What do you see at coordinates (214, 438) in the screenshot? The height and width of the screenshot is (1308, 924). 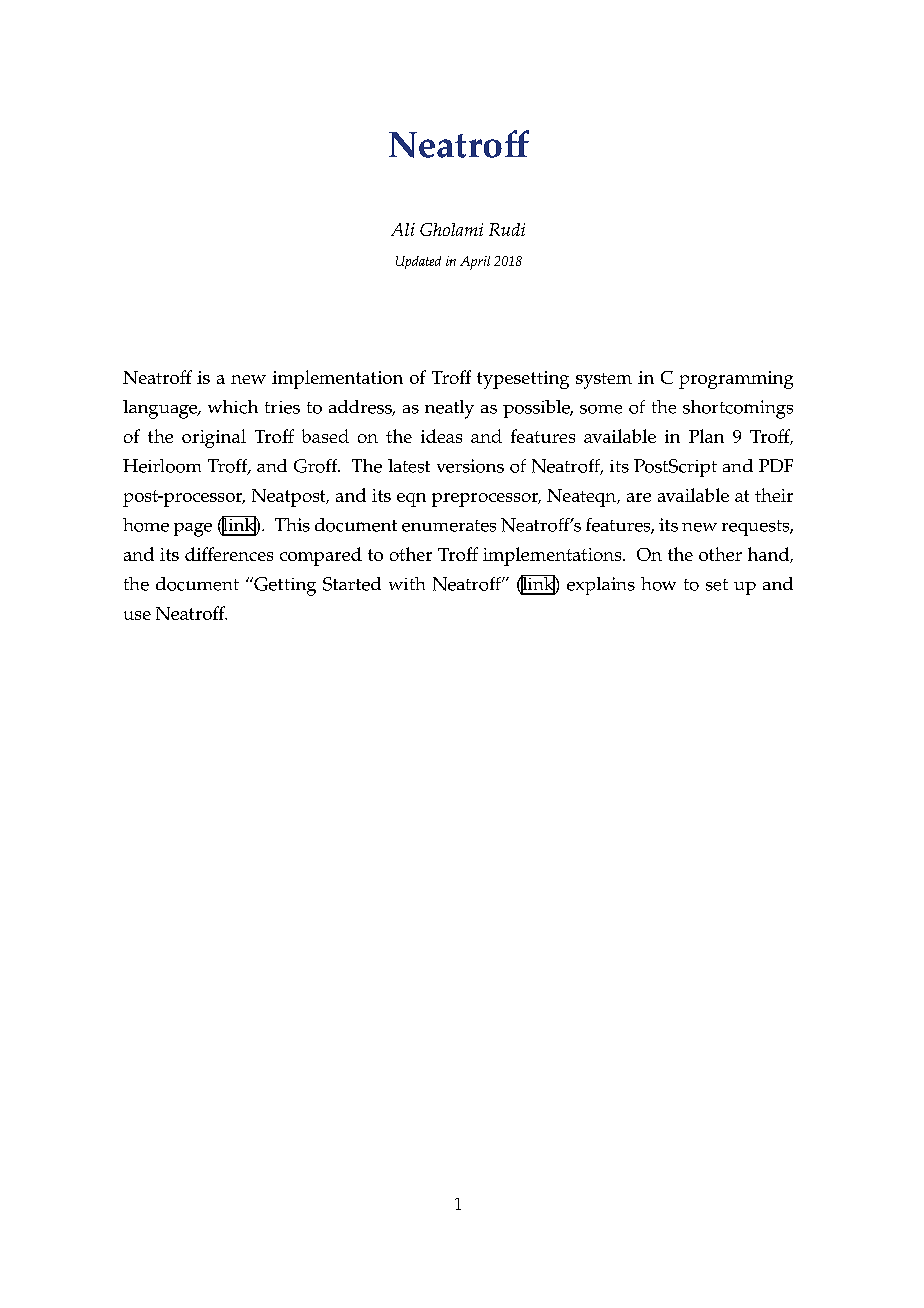 I see `original` at bounding box center [214, 438].
